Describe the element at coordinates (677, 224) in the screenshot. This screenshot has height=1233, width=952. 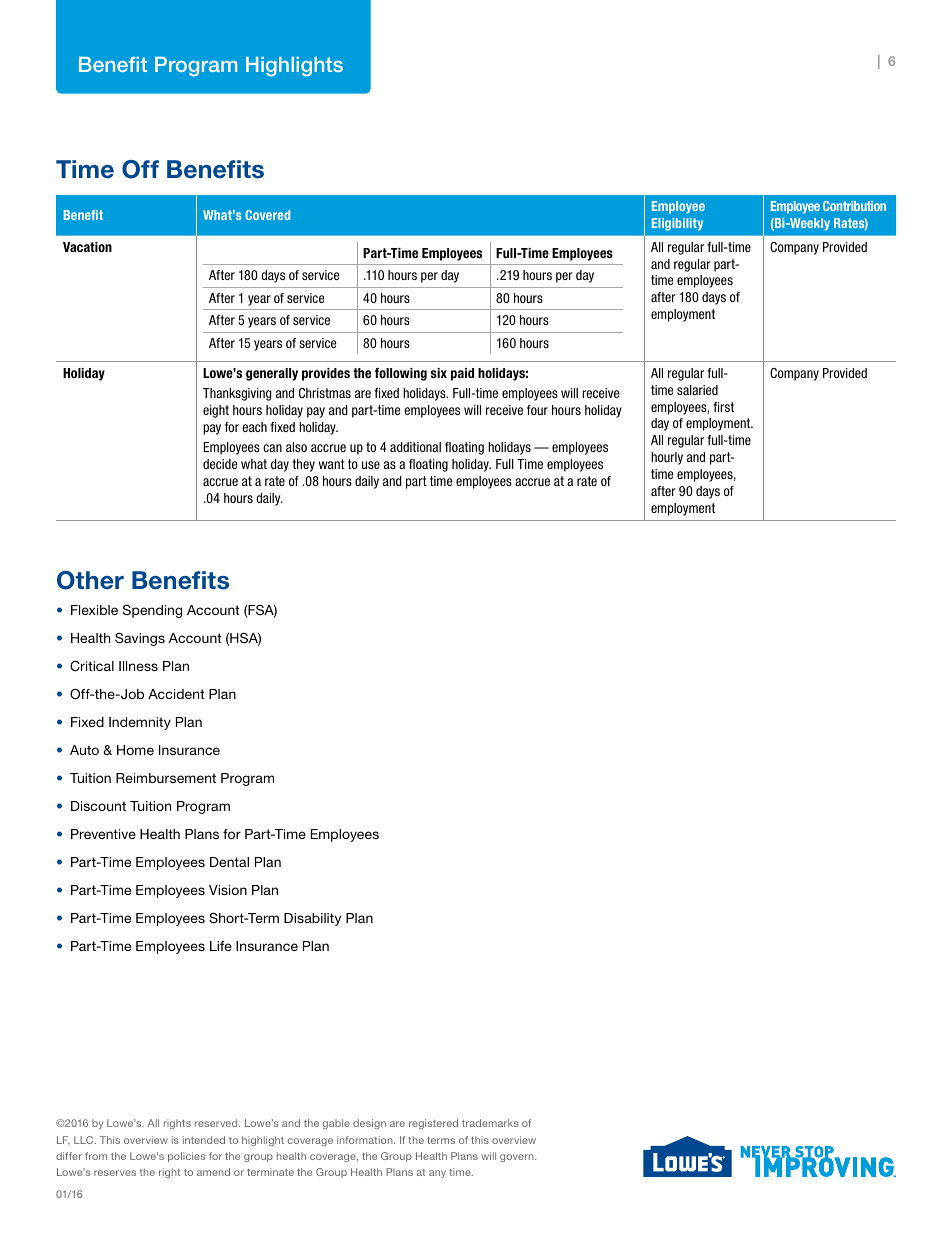
I see `Eligibility` at that location.
